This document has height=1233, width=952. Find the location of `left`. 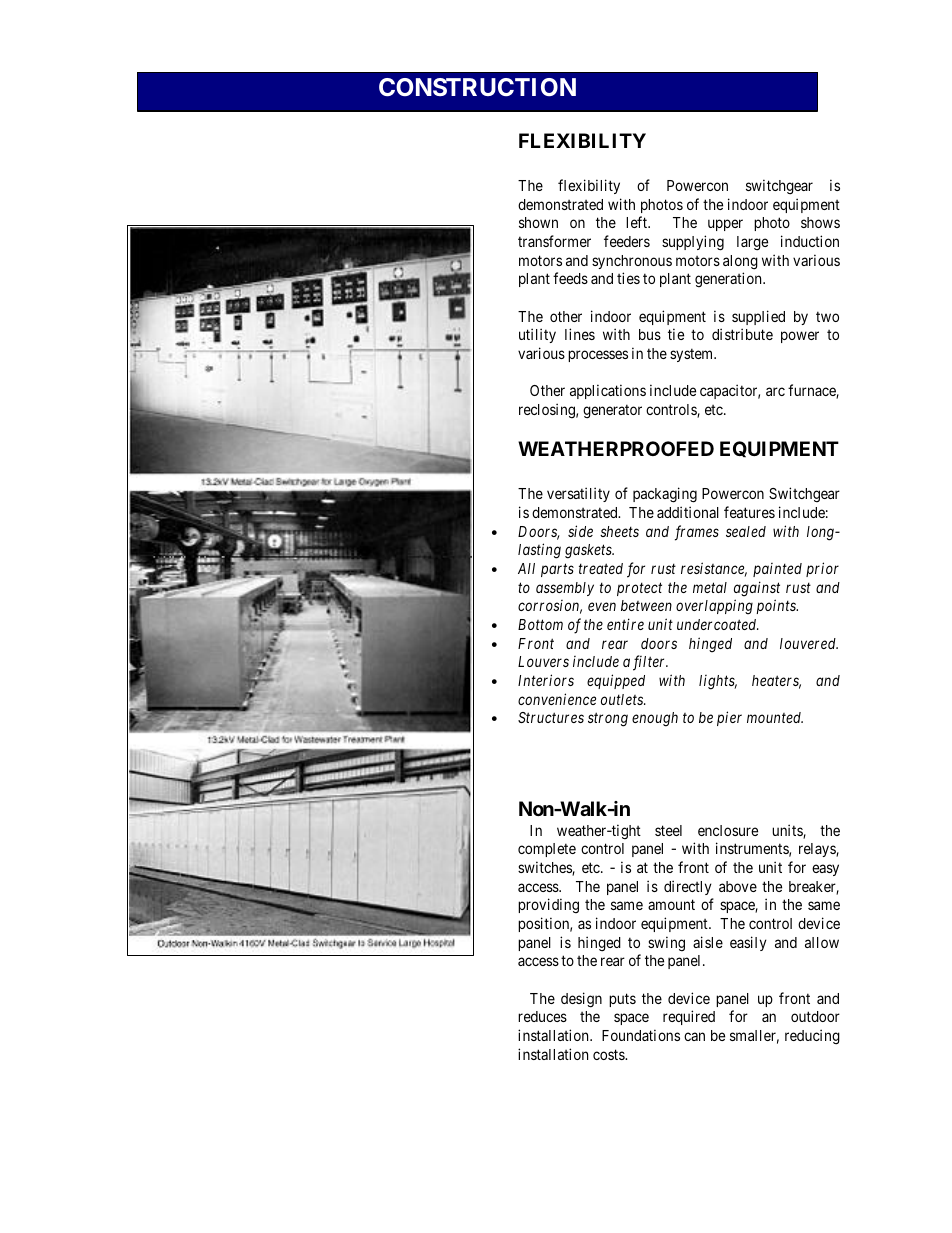

left is located at coordinates (637, 222).
